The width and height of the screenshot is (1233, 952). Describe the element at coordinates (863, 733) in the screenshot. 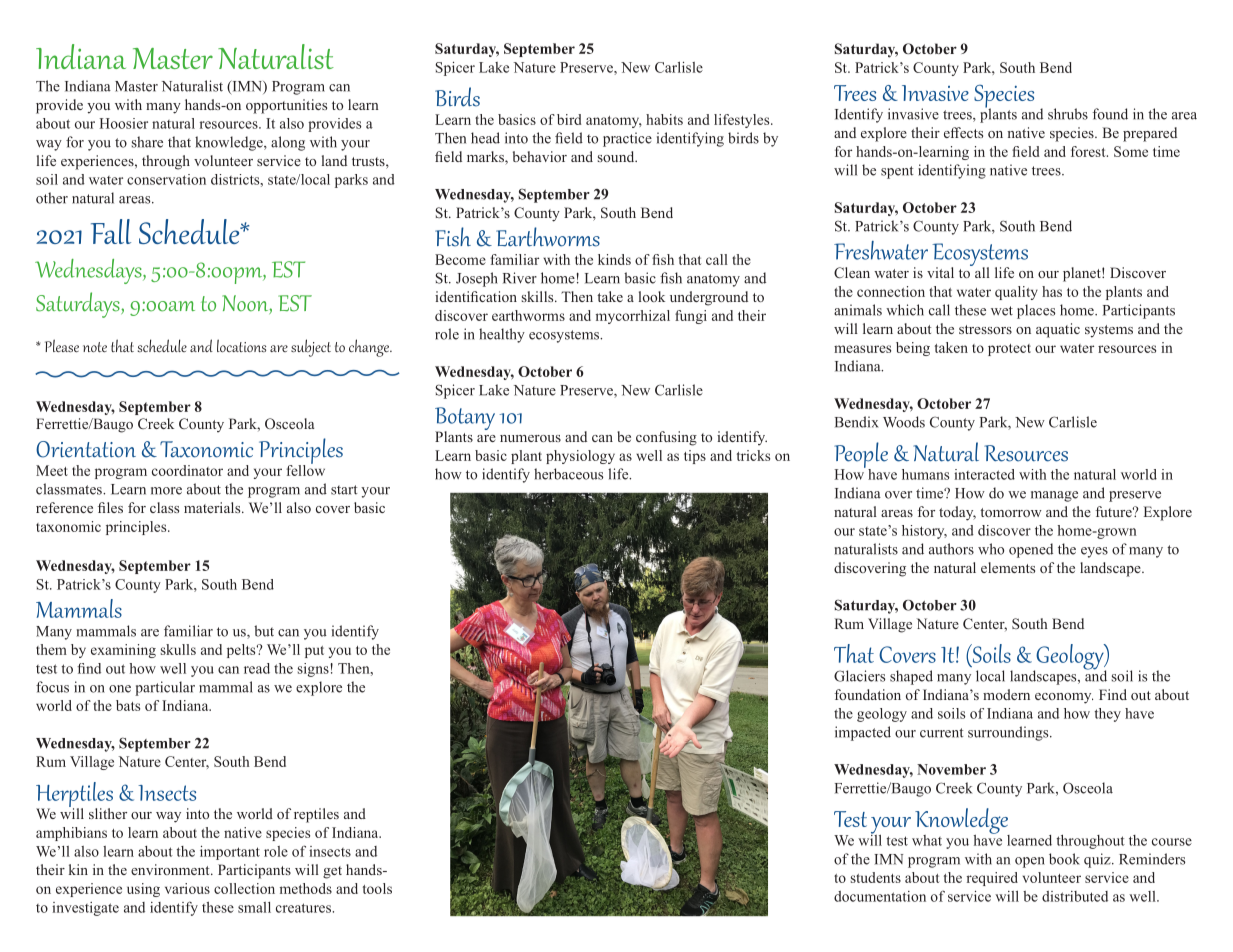

I see `impacted` at that location.
